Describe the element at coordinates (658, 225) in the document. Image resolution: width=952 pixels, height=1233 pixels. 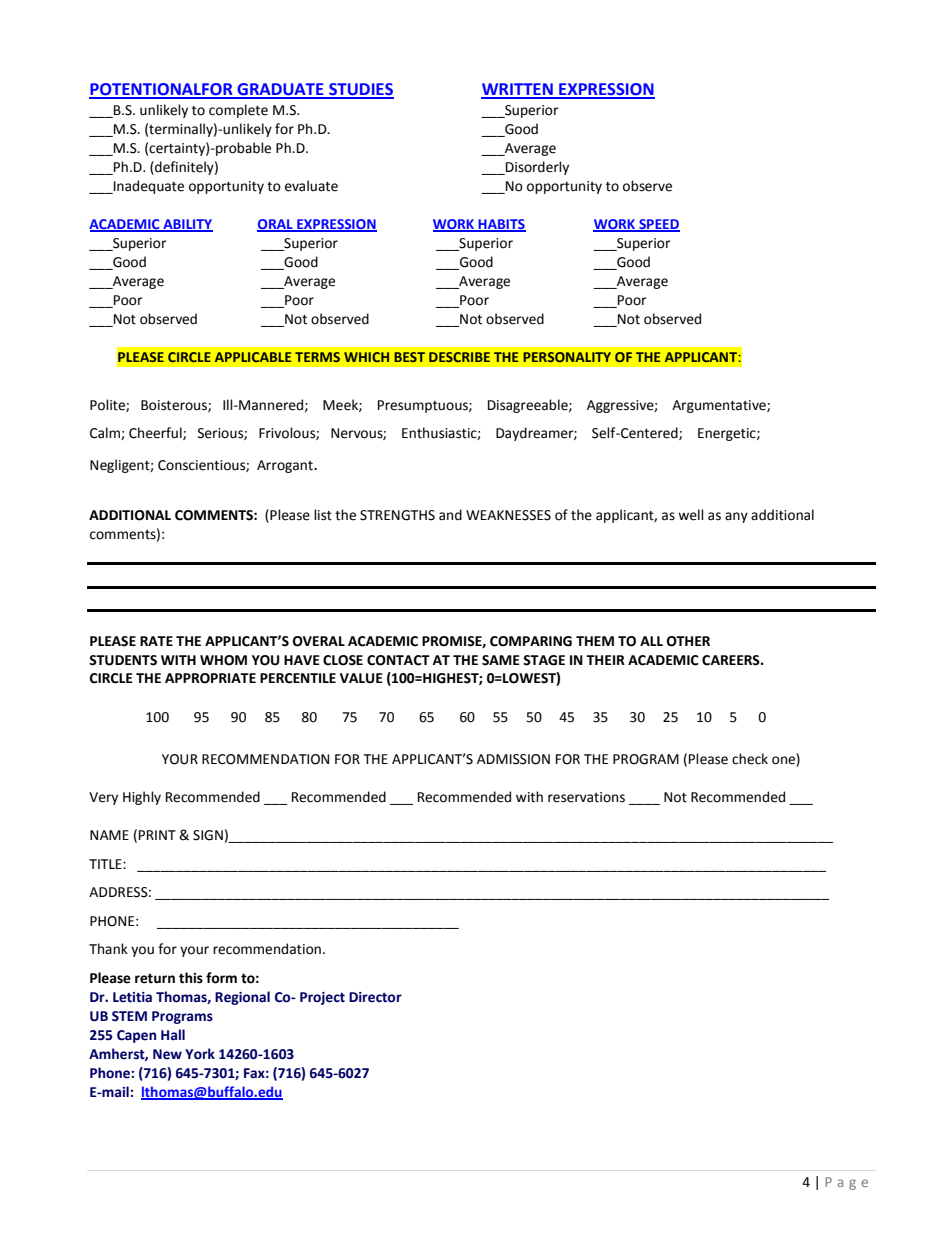
I see `SPEED` at that location.
